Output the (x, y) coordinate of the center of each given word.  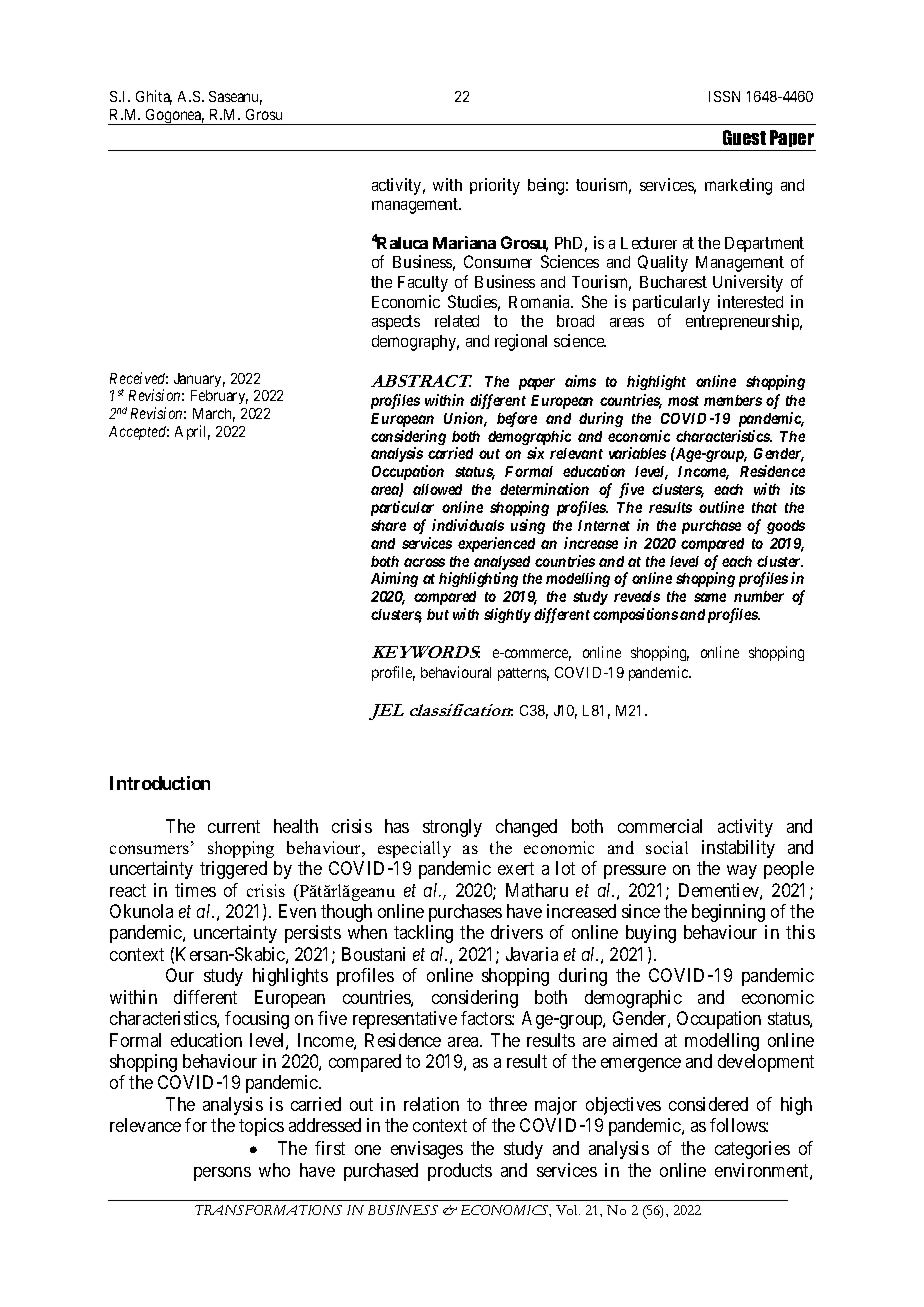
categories (752, 1150)
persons (222, 1174)
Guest (744, 137)
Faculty (423, 284)
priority (495, 186)
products (460, 1172)
